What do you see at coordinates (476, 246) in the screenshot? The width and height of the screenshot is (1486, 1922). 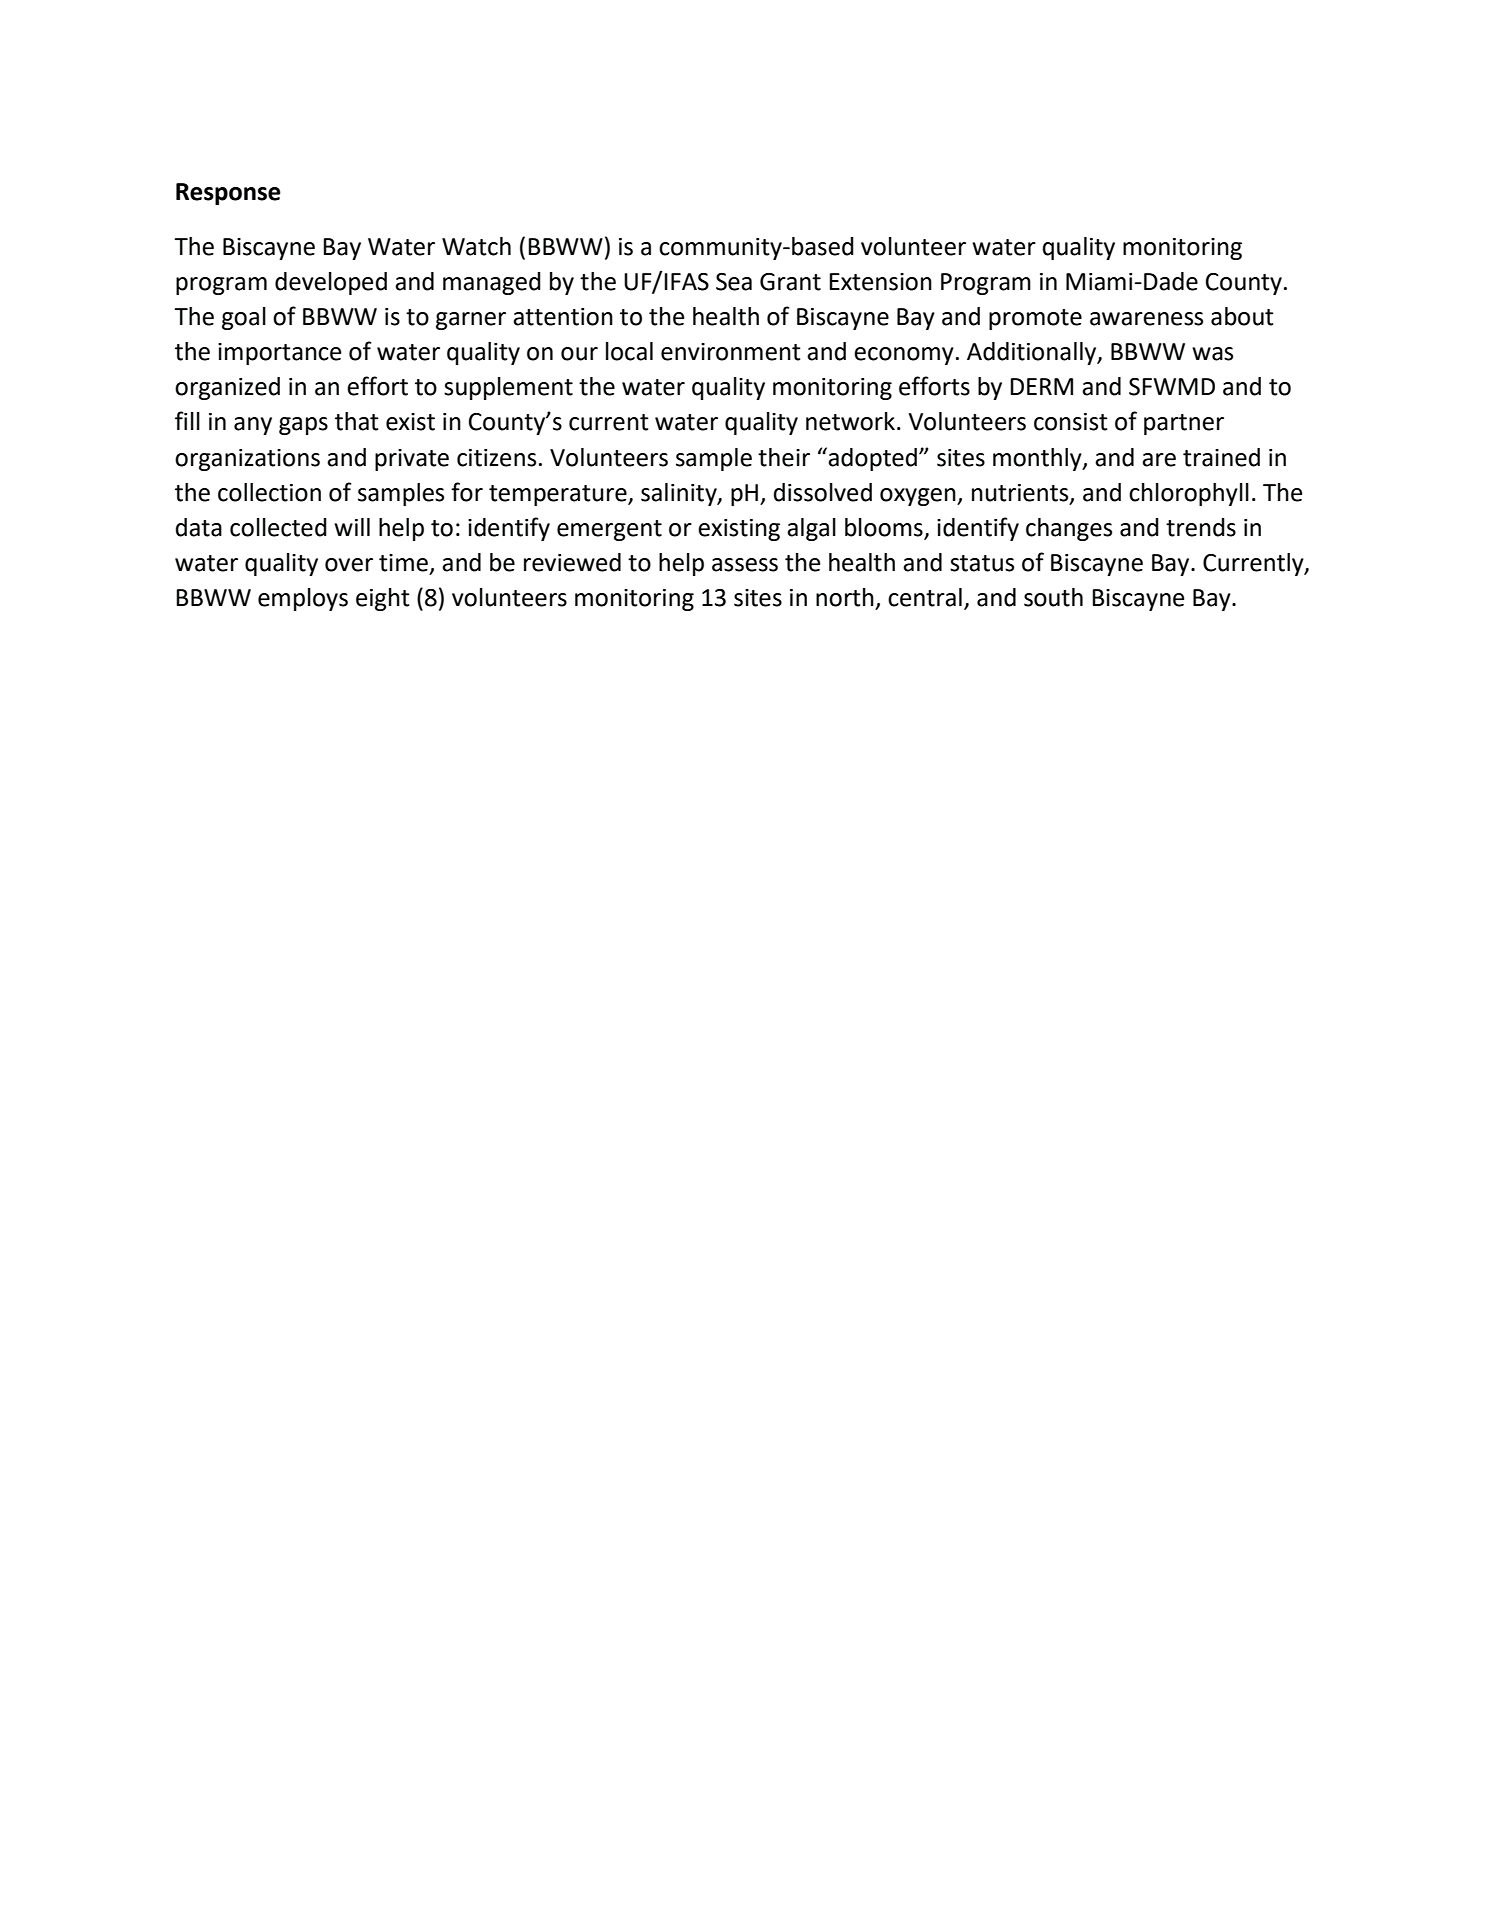 I see `Watch` at bounding box center [476, 246].
